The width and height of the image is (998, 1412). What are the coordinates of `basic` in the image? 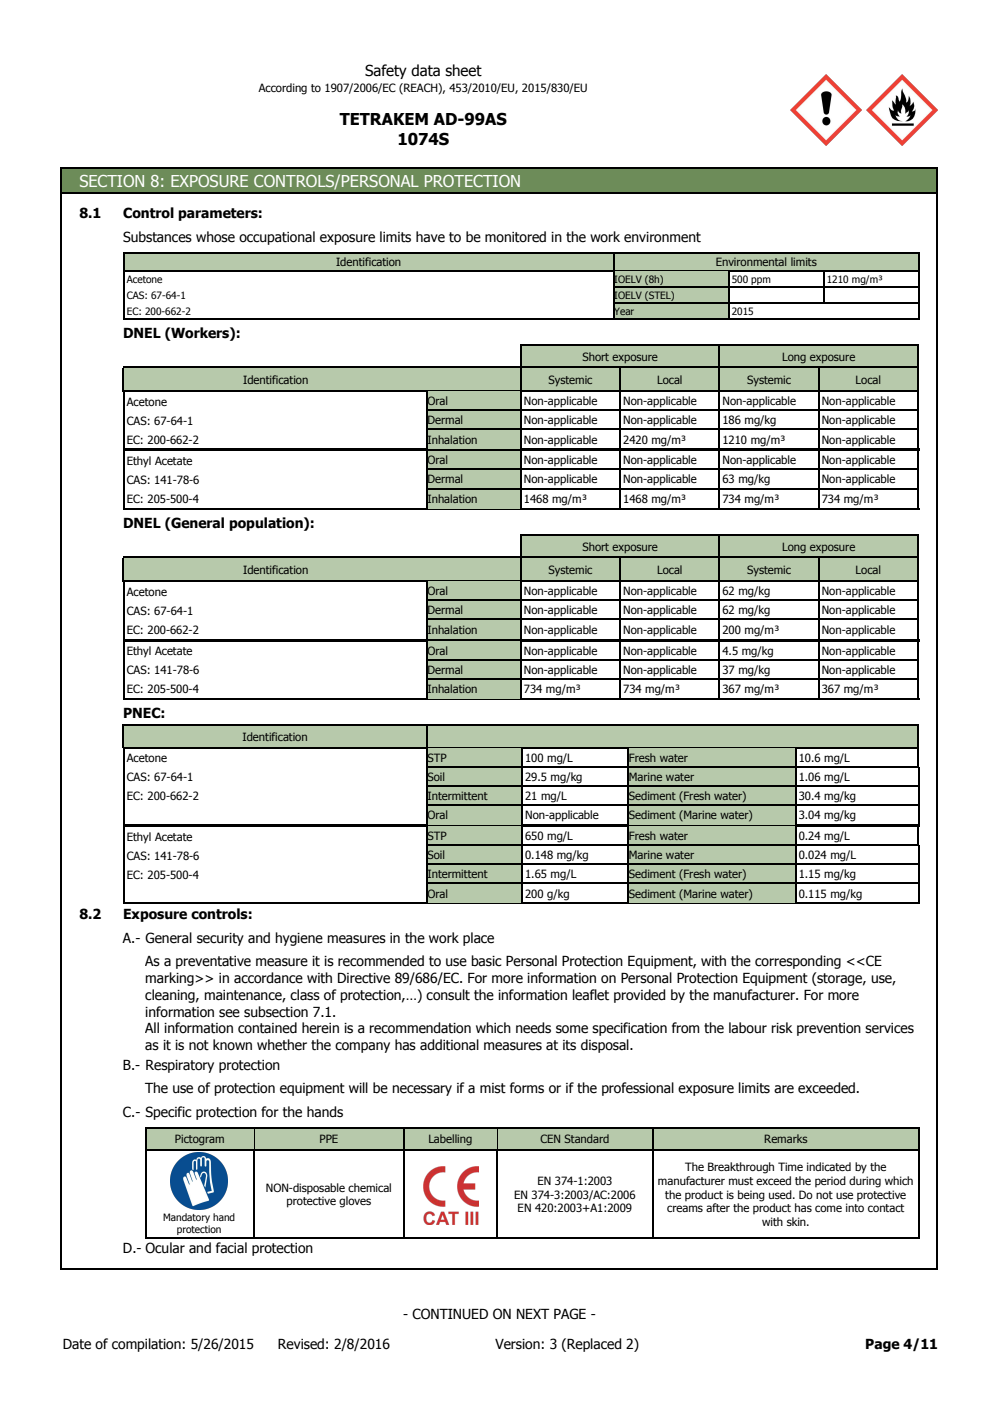 It's located at (486, 961).
